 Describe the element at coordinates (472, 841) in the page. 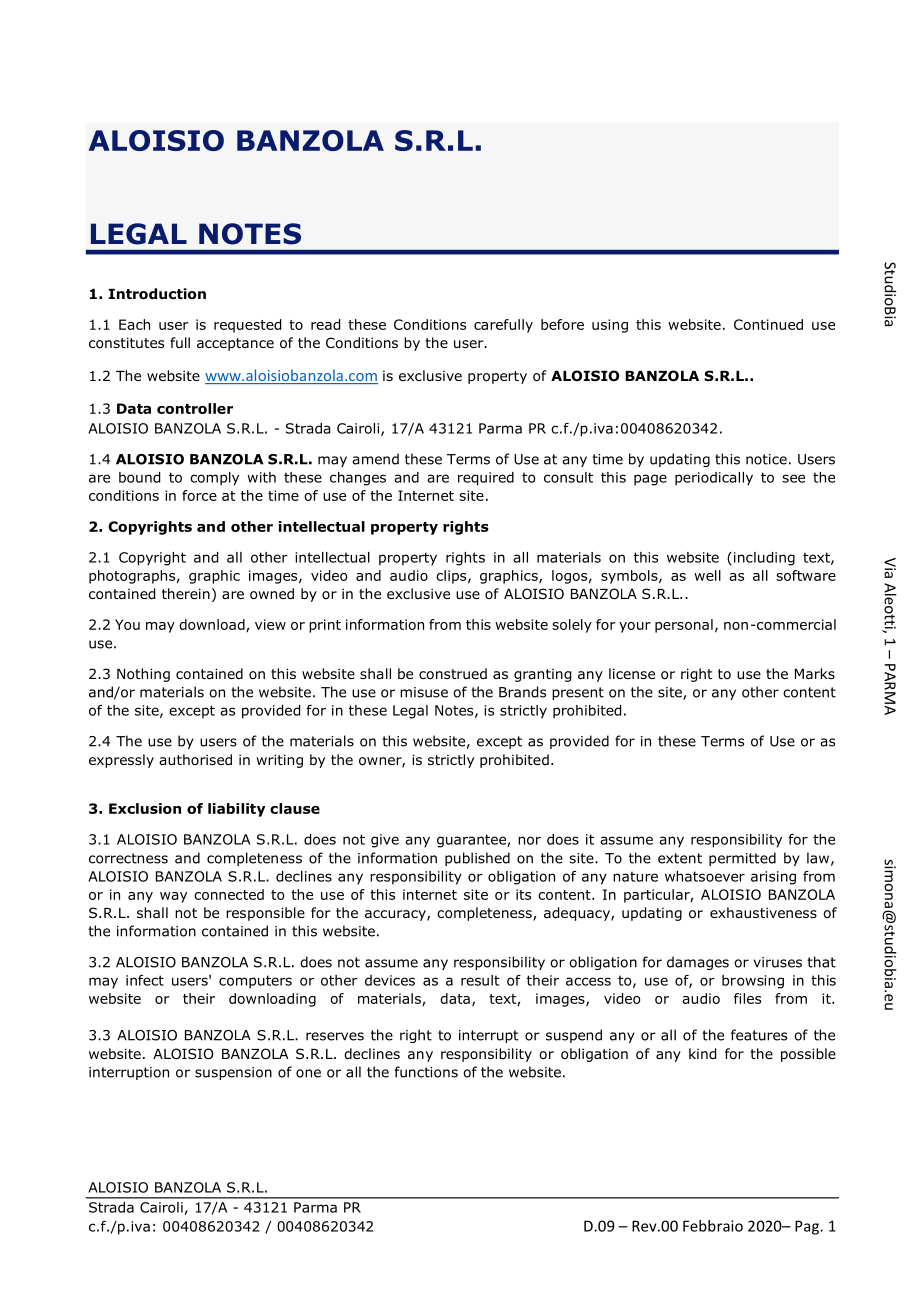

I see `guarantee` at that location.
